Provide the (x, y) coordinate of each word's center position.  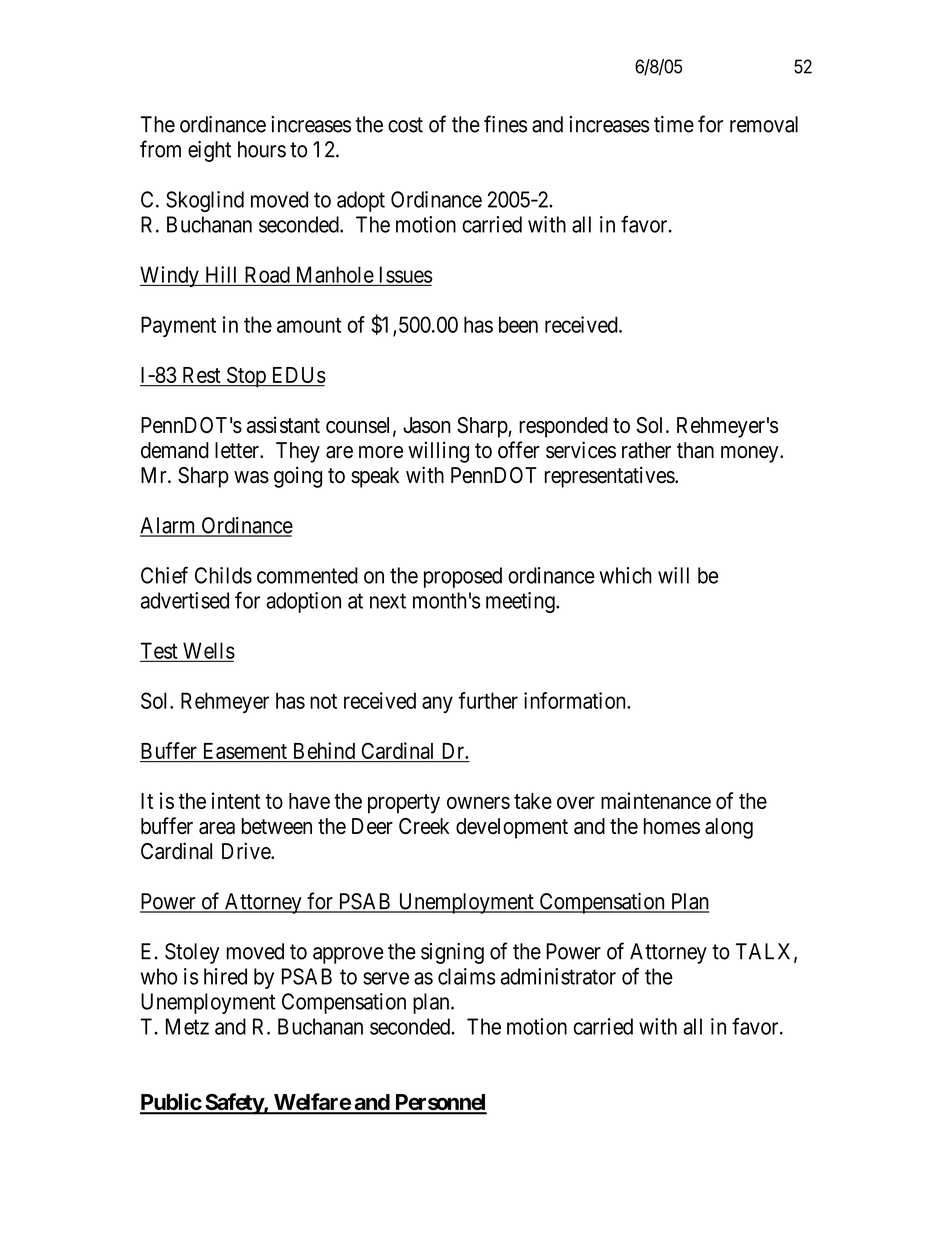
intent (236, 800)
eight (209, 151)
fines (505, 124)
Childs (223, 575)
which (626, 575)
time (674, 124)
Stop (246, 377)
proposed (463, 577)
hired (225, 976)
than (695, 450)
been (518, 324)
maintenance (656, 800)
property (404, 804)
